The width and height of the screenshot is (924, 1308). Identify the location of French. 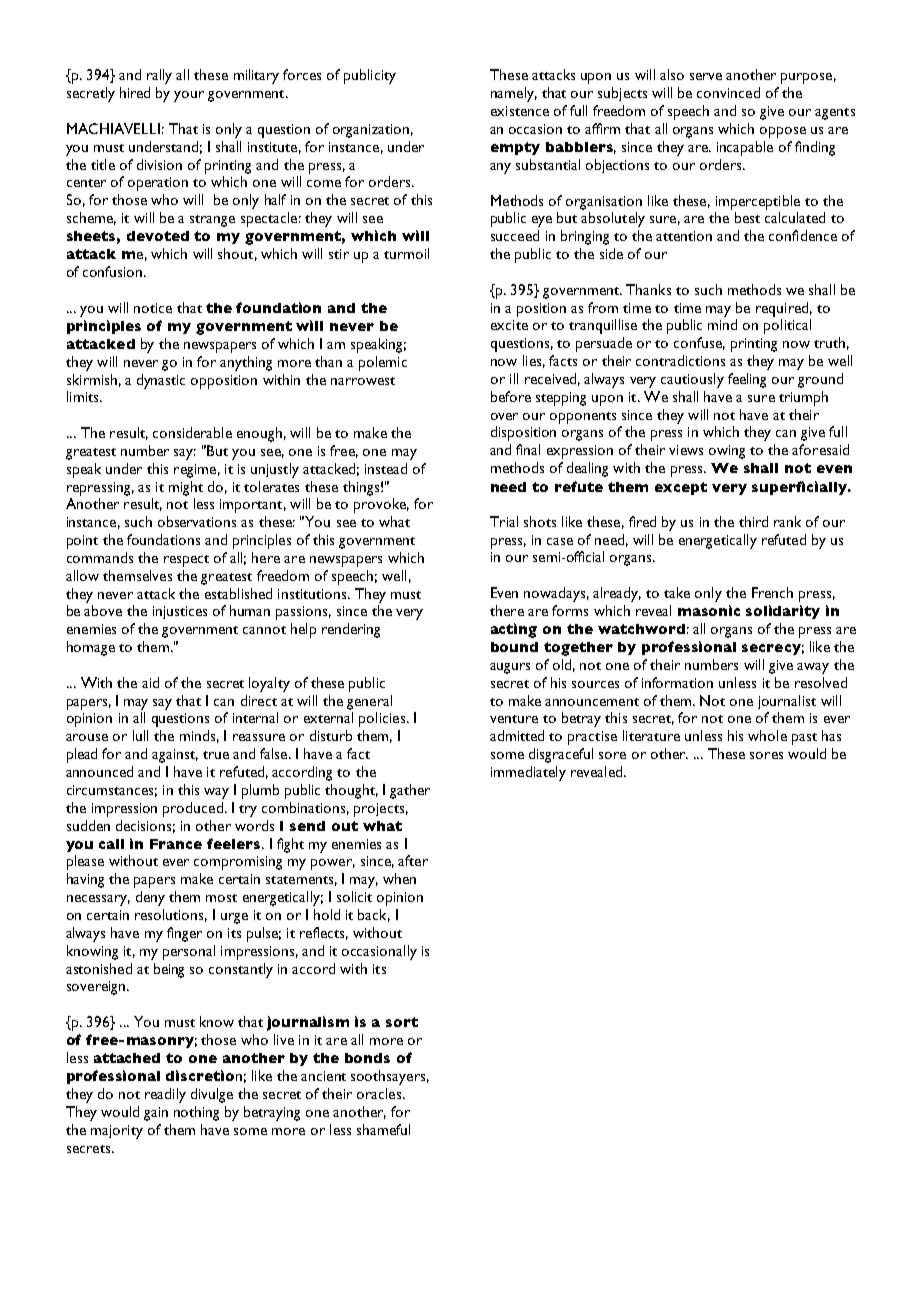
(772, 592).
